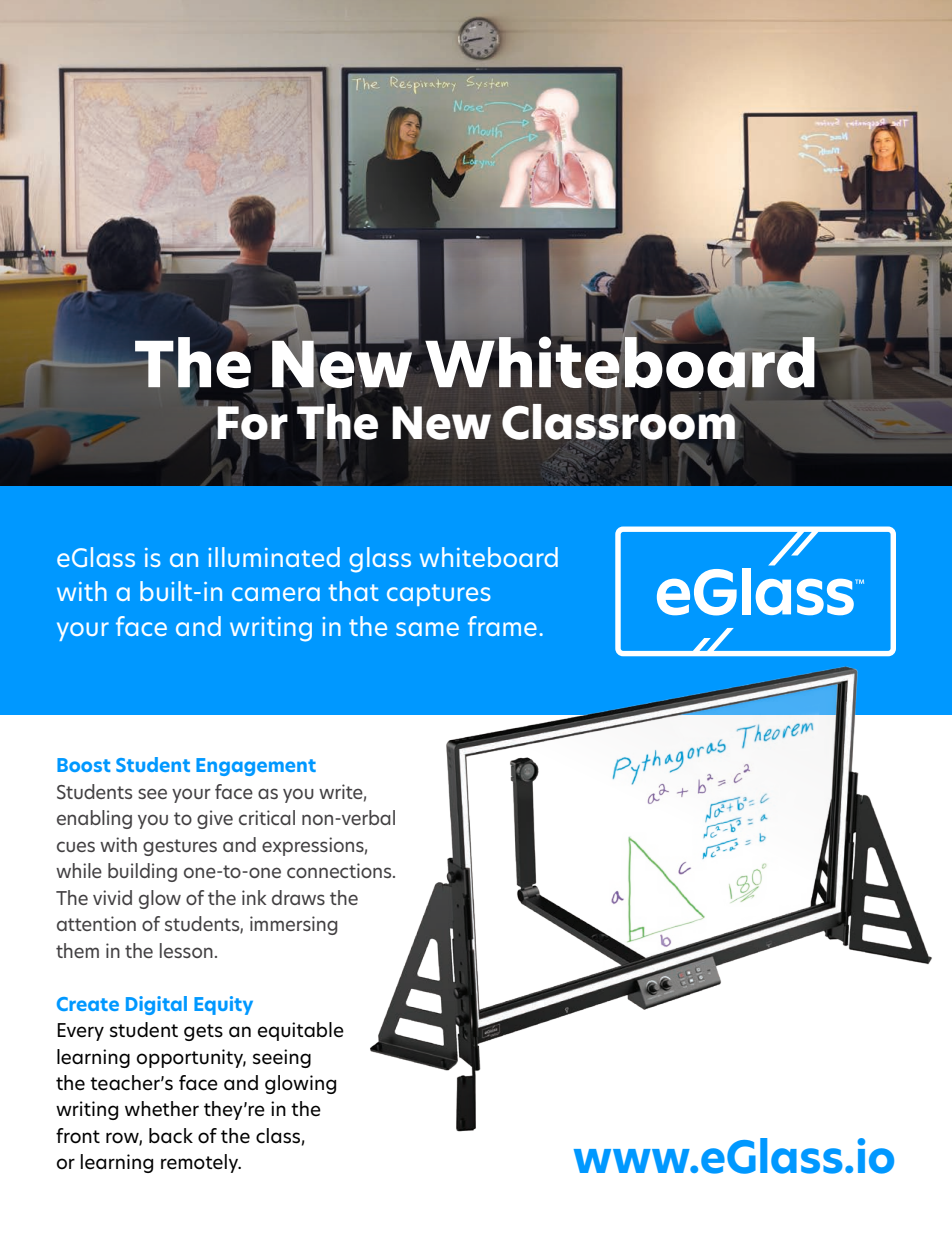 The image size is (952, 1233). I want to click on connections, so click(340, 870).
